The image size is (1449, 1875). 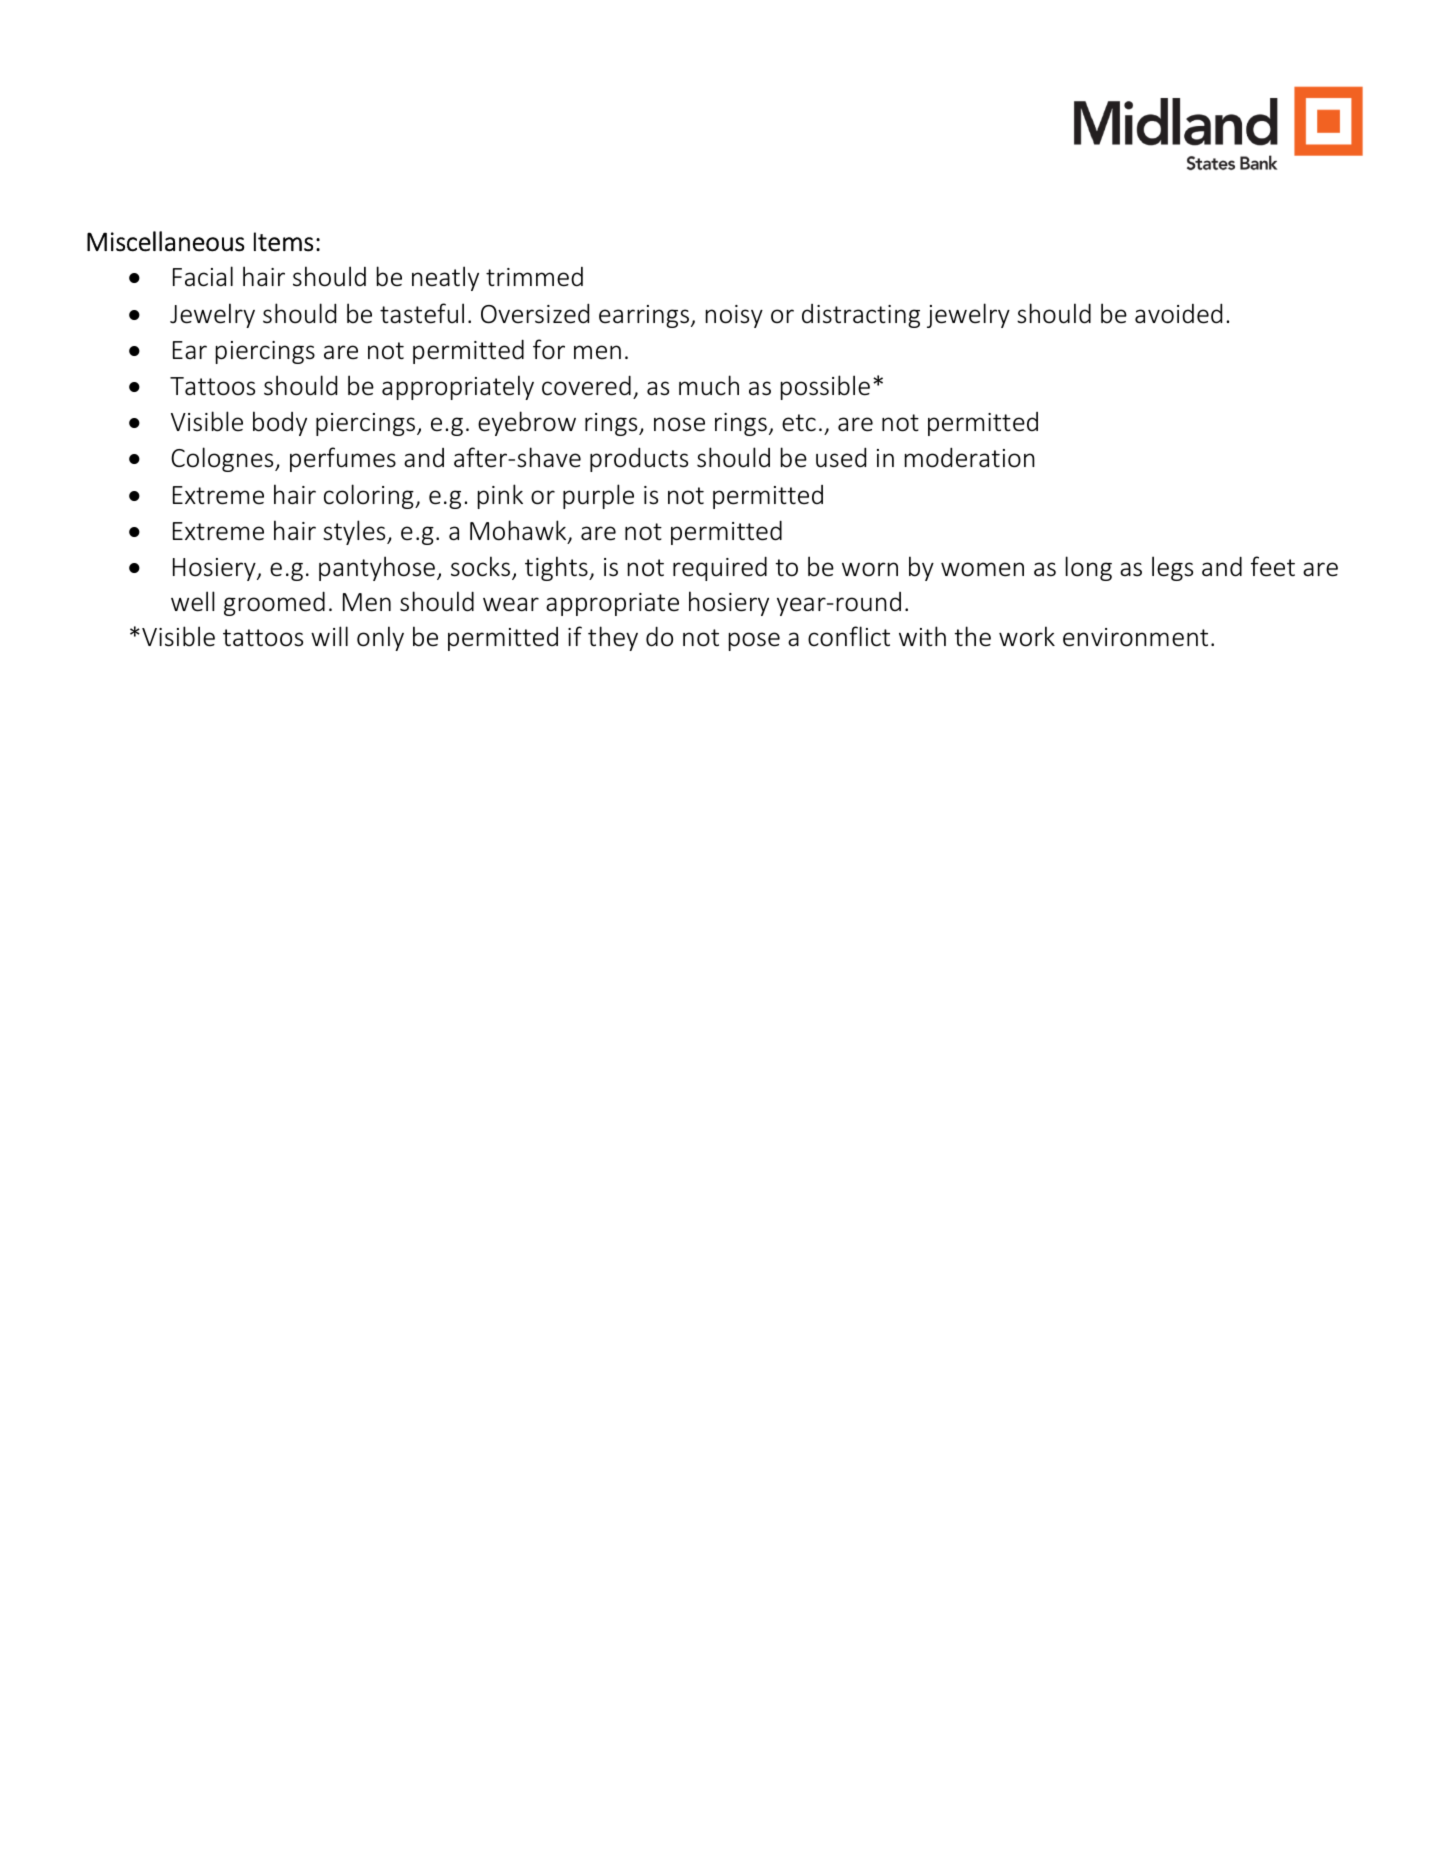 I want to click on nose, so click(x=679, y=424).
